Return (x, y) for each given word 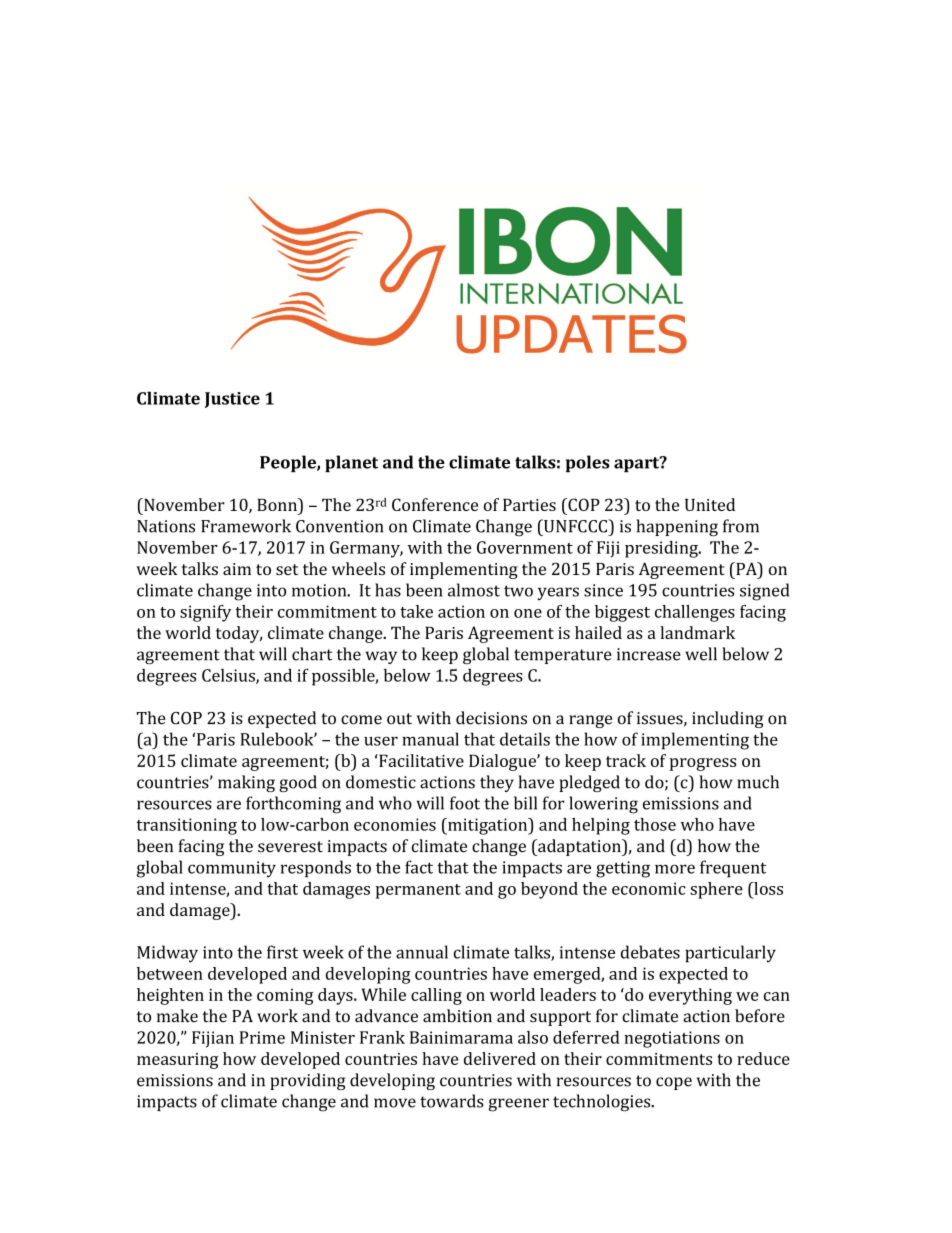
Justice (232, 400)
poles (588, 463)
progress (703, 764)
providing (308, 1081)
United (710, 504)
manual (430, 739)
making (246, 783)
